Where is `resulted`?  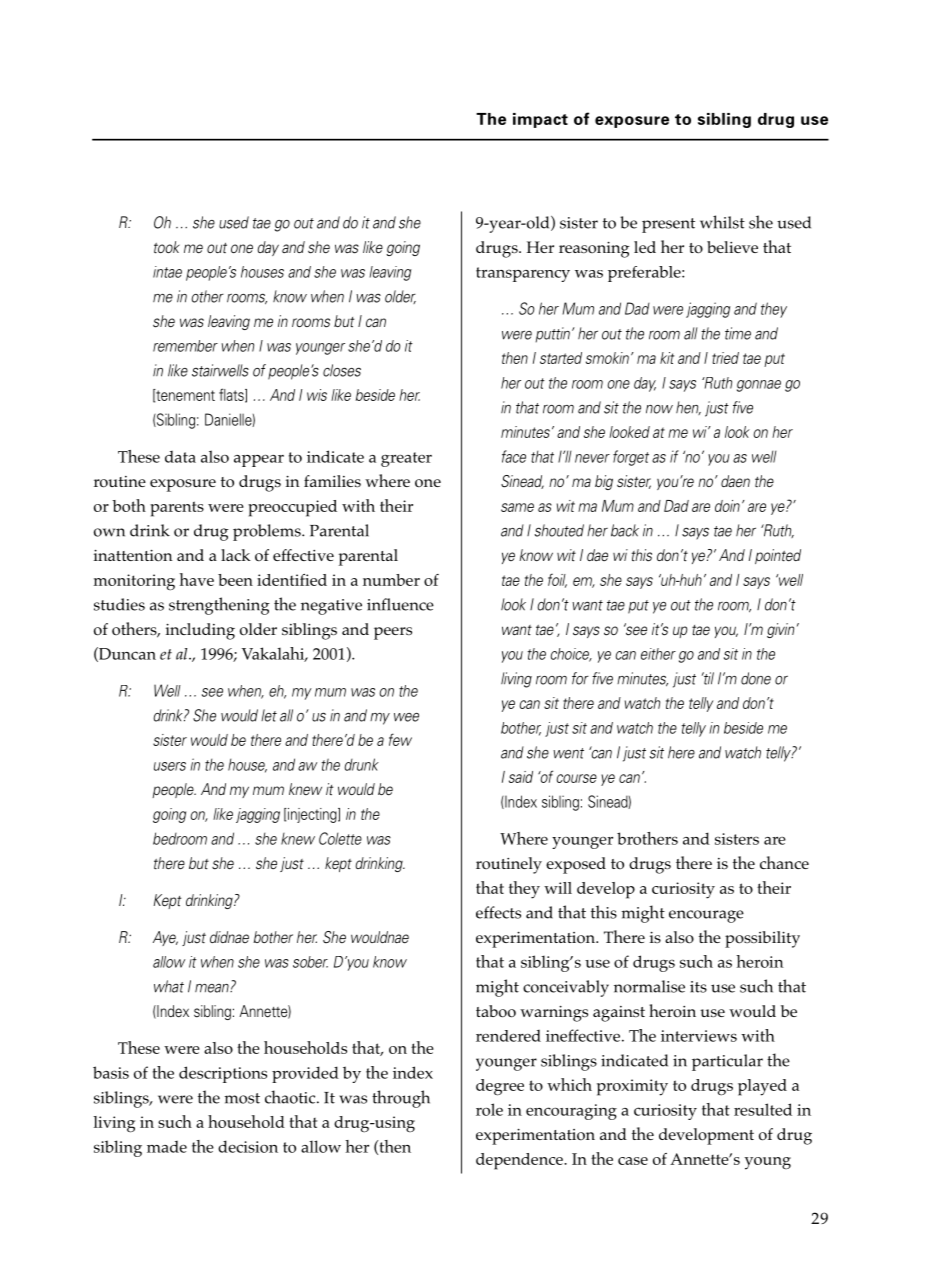
resulted is located at coordinates (763, 1109).
